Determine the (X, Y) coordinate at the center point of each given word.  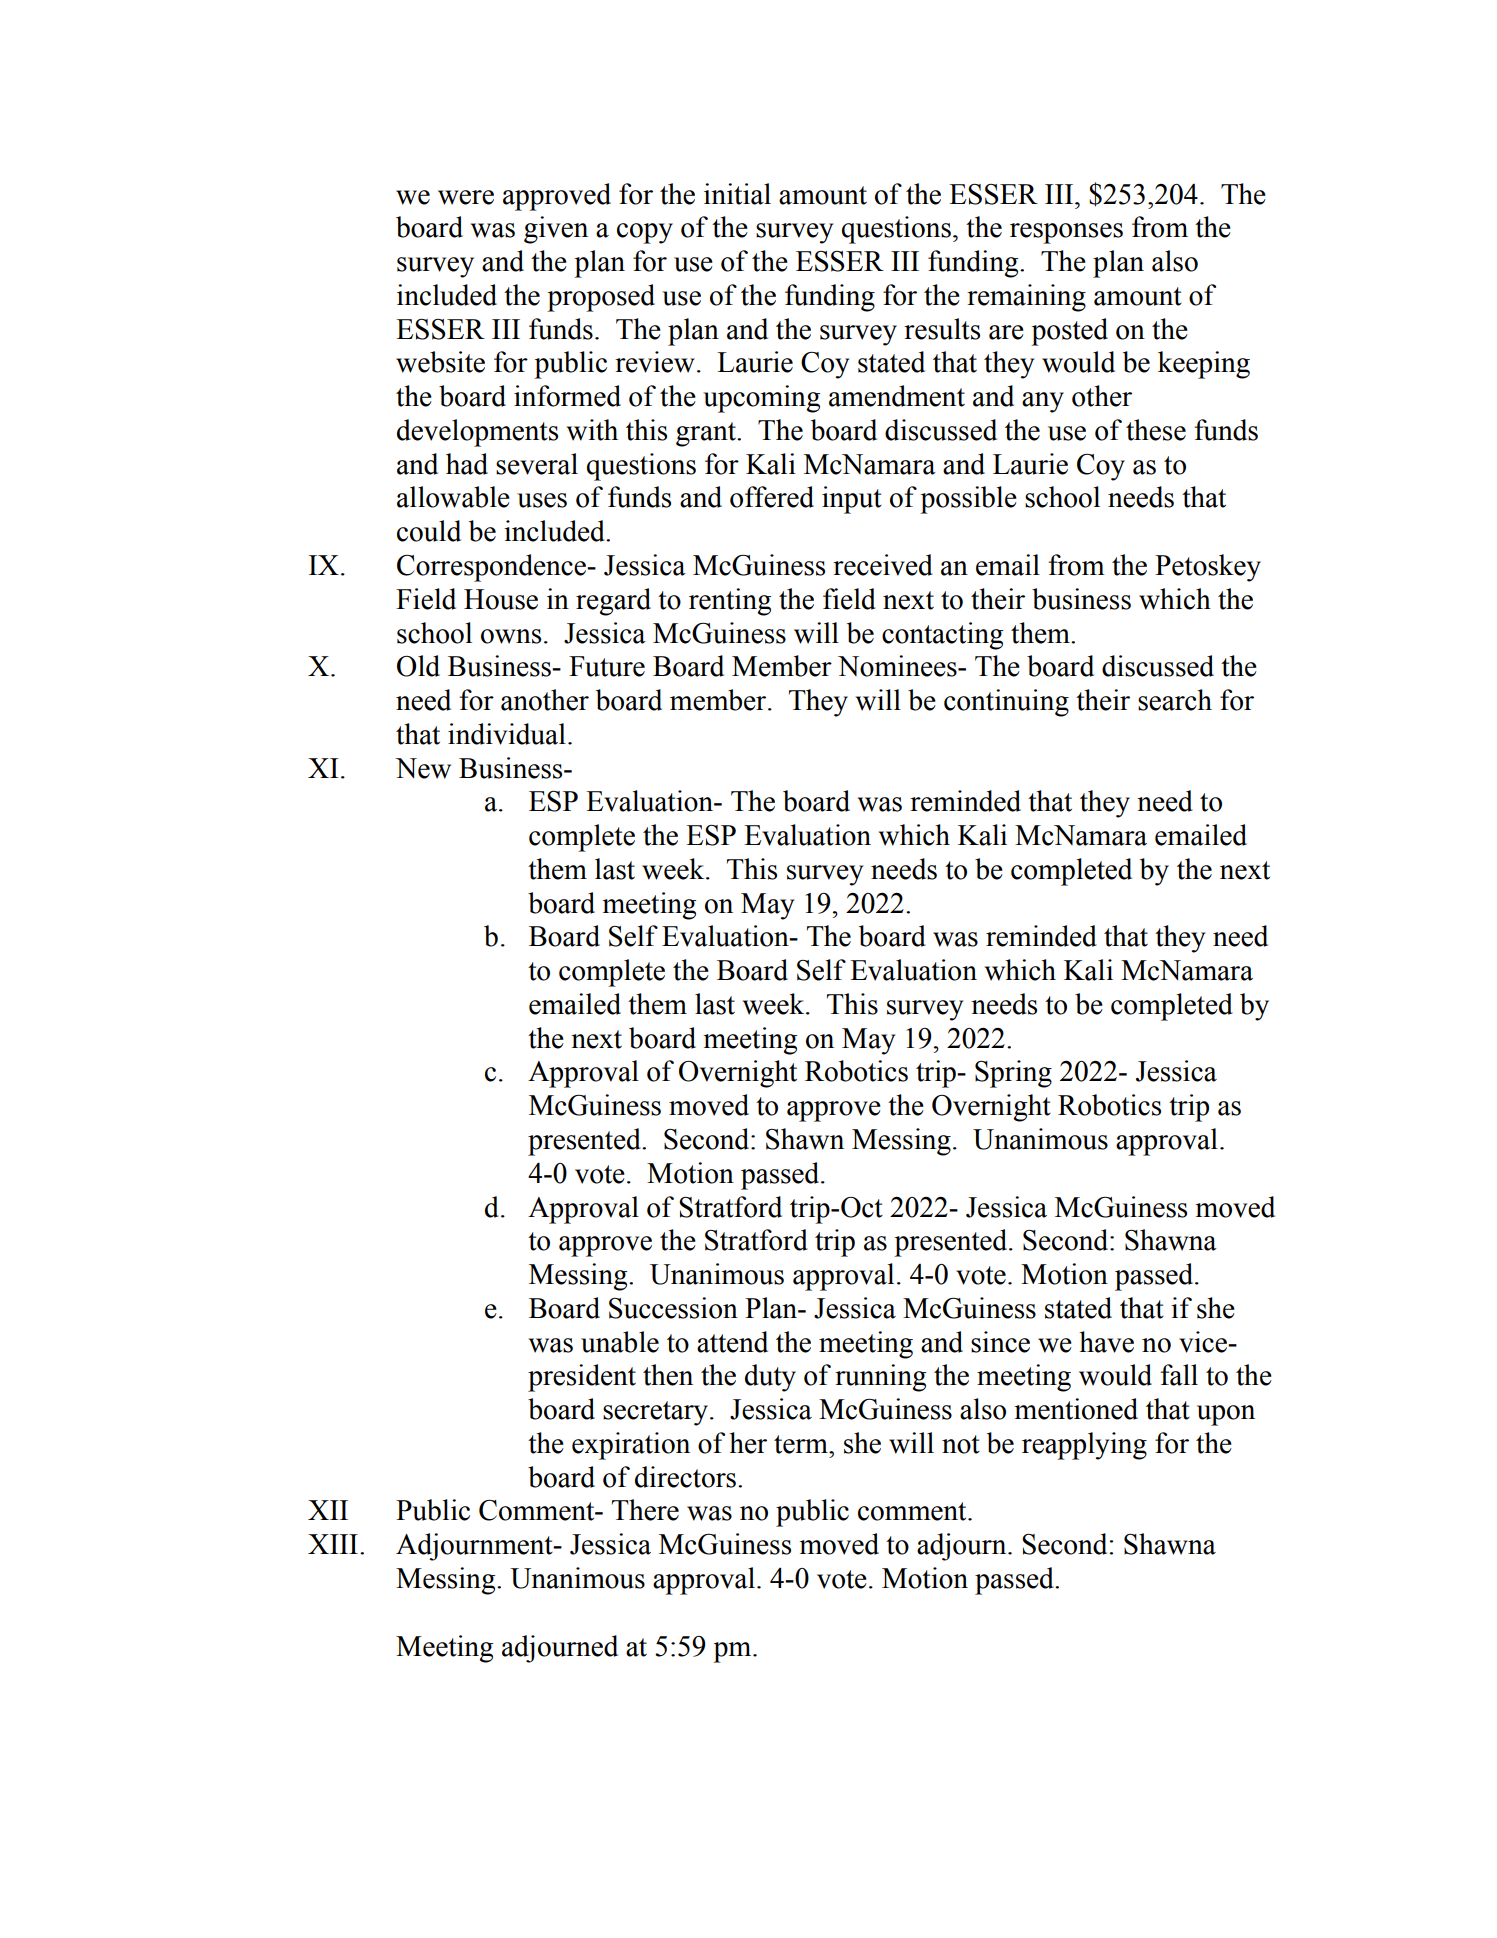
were (466, 197)
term (802, 1444)
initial (737, 194)
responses (1066, 233)
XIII (333, 1544)
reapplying (1084, 1446)
